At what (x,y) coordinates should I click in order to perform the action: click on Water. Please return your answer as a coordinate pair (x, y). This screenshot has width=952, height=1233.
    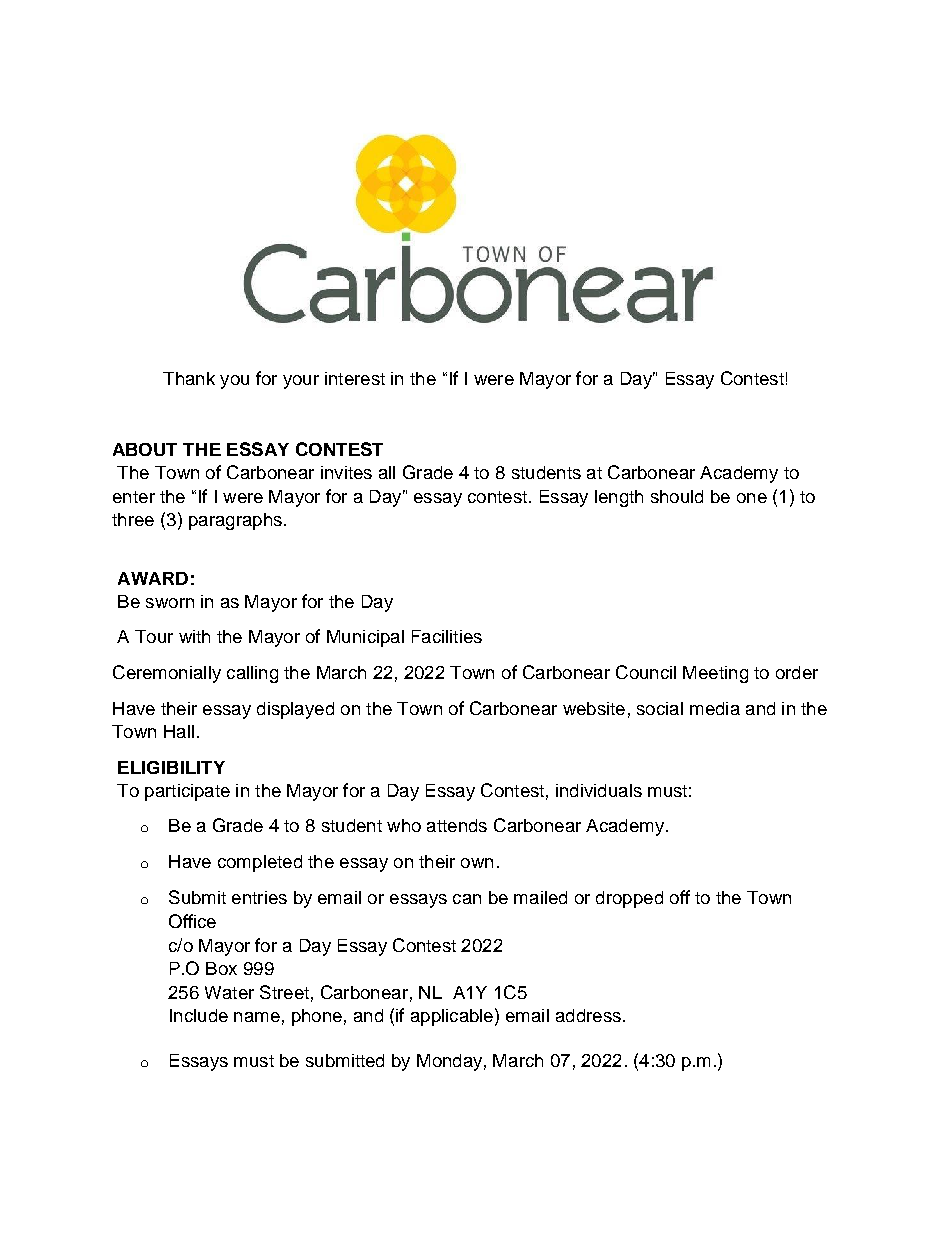
    Looking at the image, I should click on (229, 992).
